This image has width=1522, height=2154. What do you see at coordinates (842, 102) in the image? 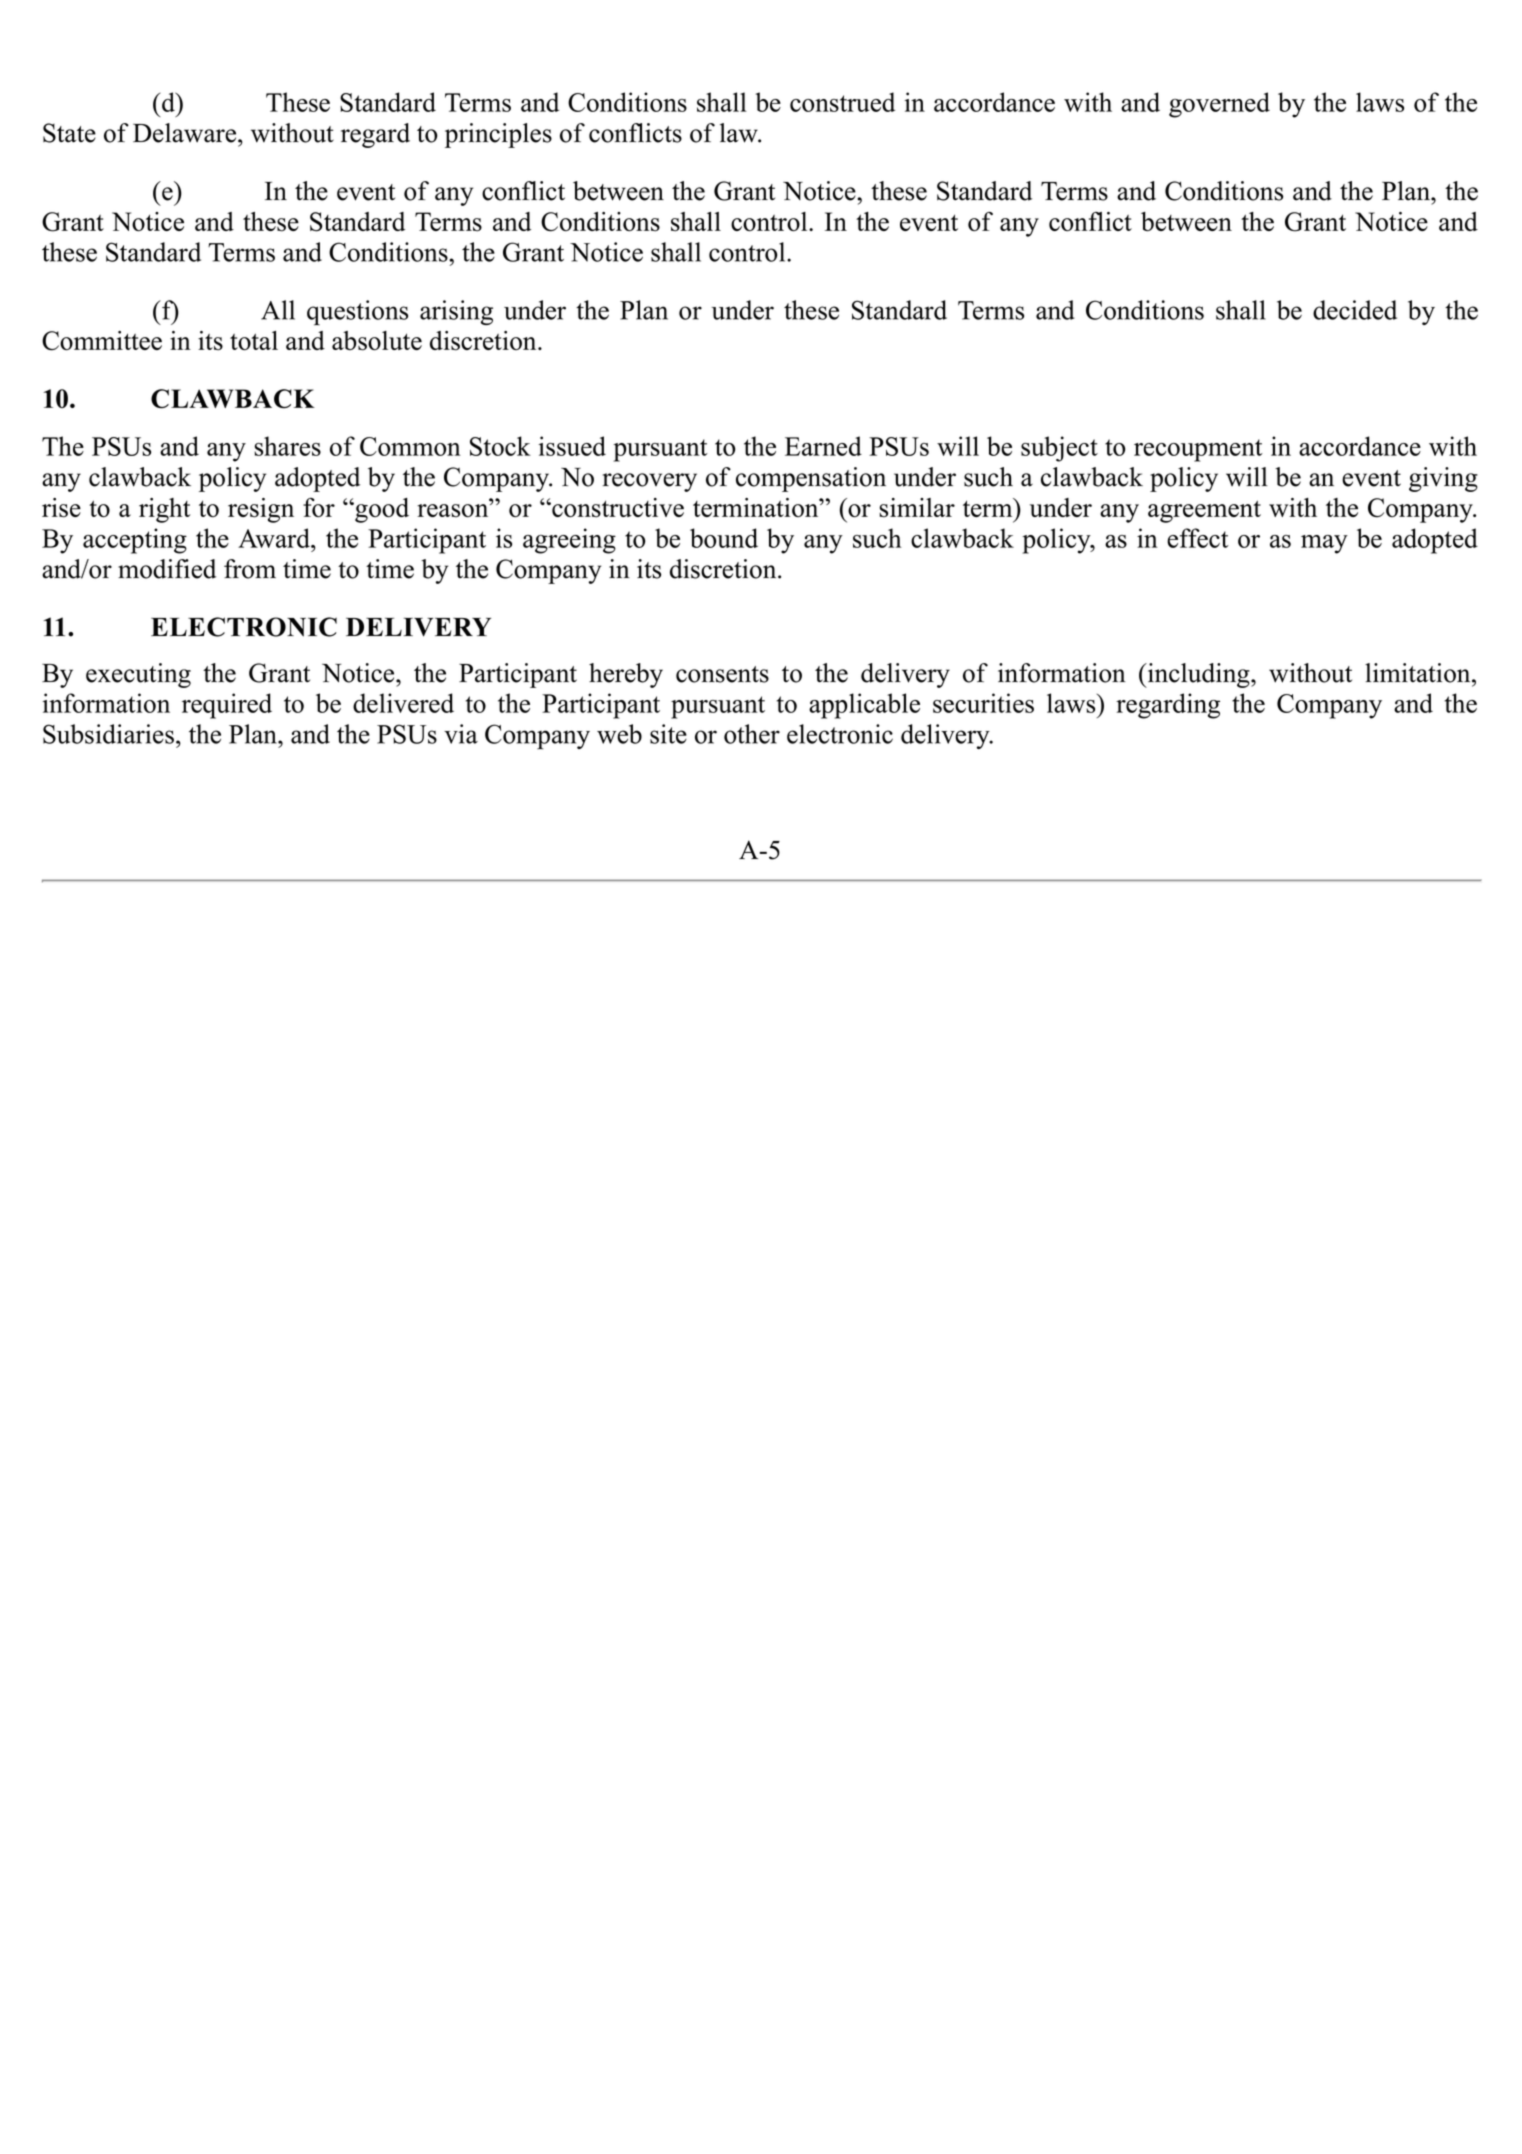
I see `construed` at bounding box center [842, 102].
